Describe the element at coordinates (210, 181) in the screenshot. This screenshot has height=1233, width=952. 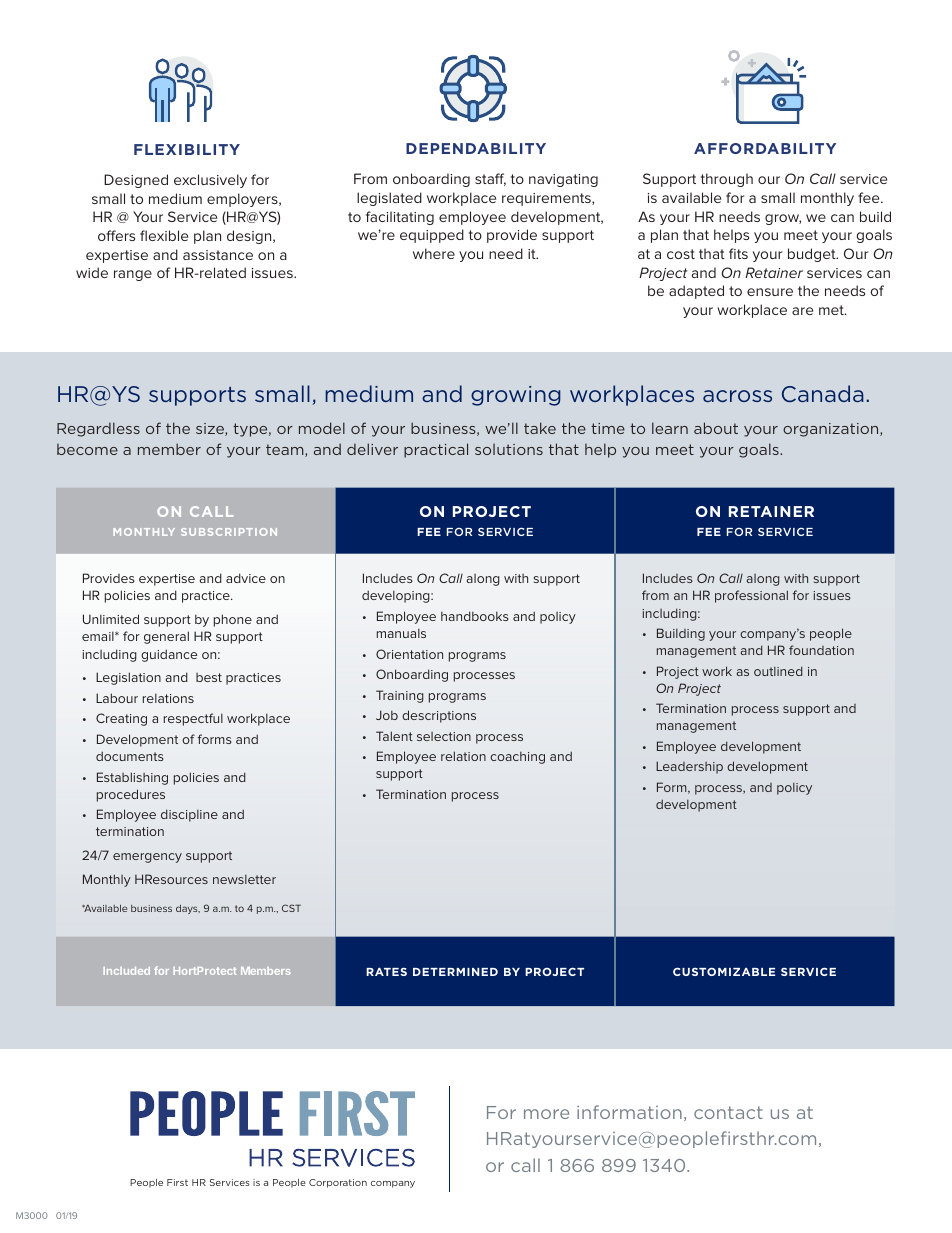
I see `exclusively` at that location.
